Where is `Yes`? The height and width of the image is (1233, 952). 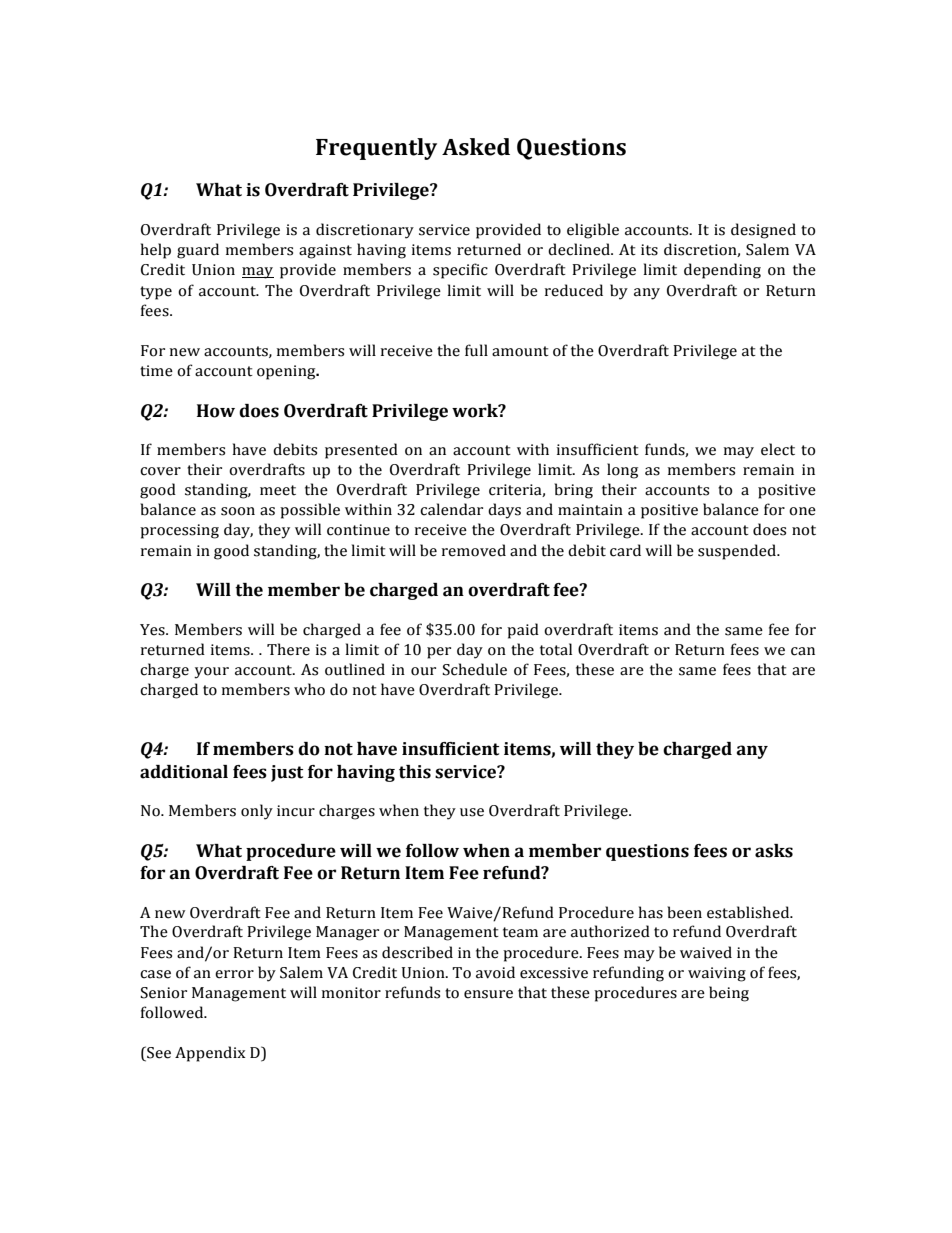 Yes is located at coordinates (153, 630).
